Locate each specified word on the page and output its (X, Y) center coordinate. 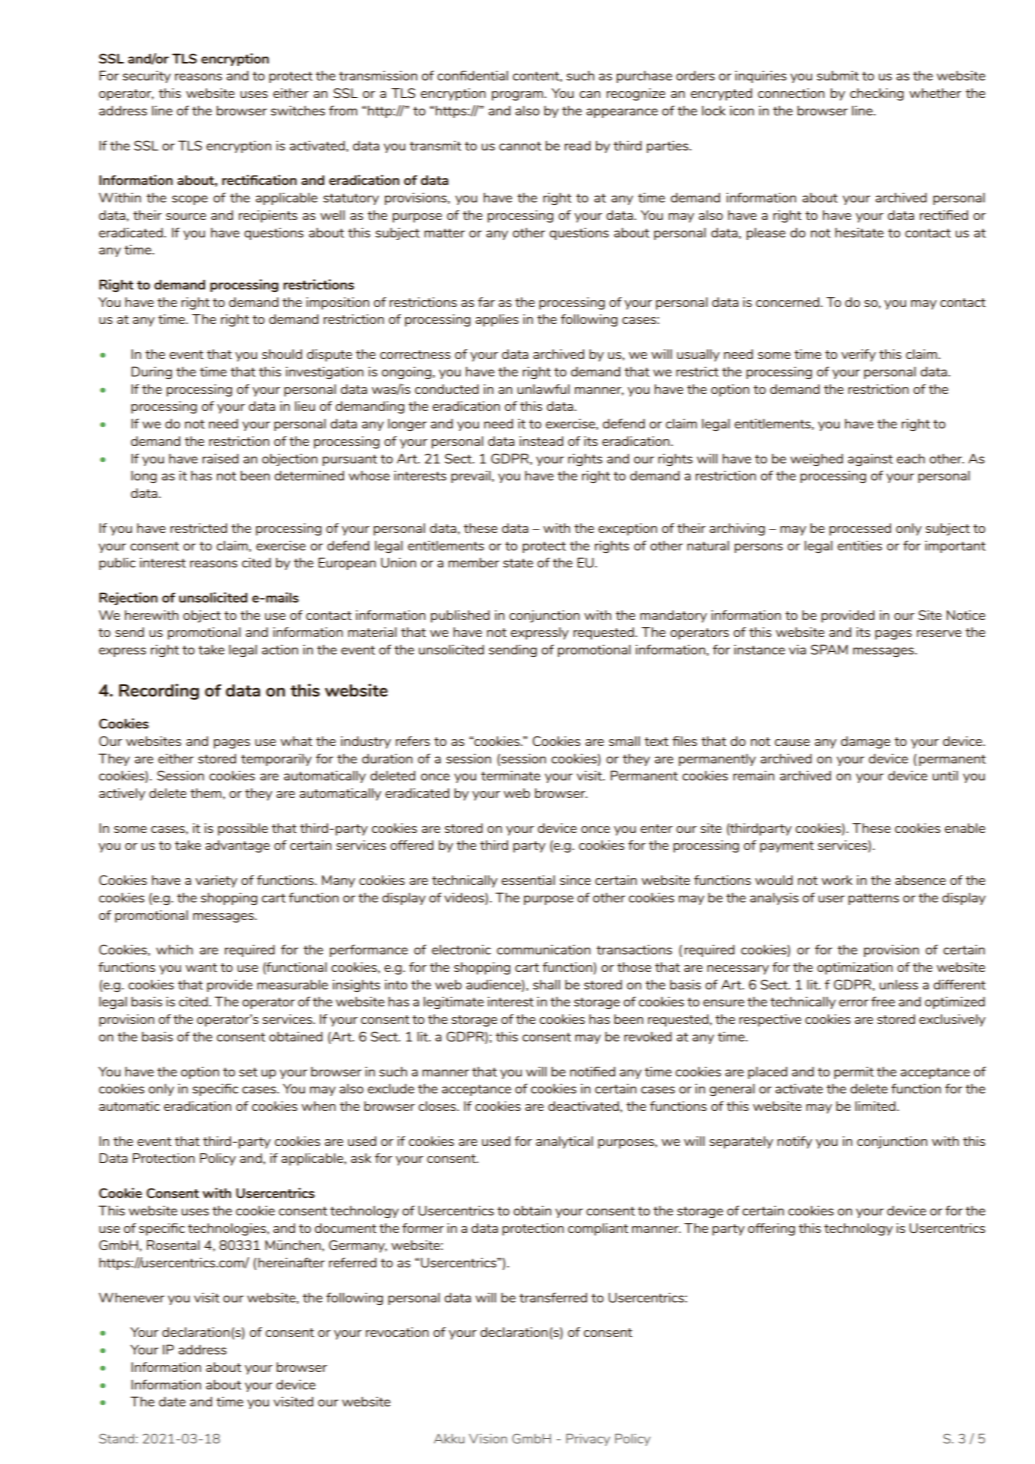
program (518, 96)
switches (298, 110)
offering (771, 1229)
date (172, 1402)
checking (877, 94)
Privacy (588, 1439)
